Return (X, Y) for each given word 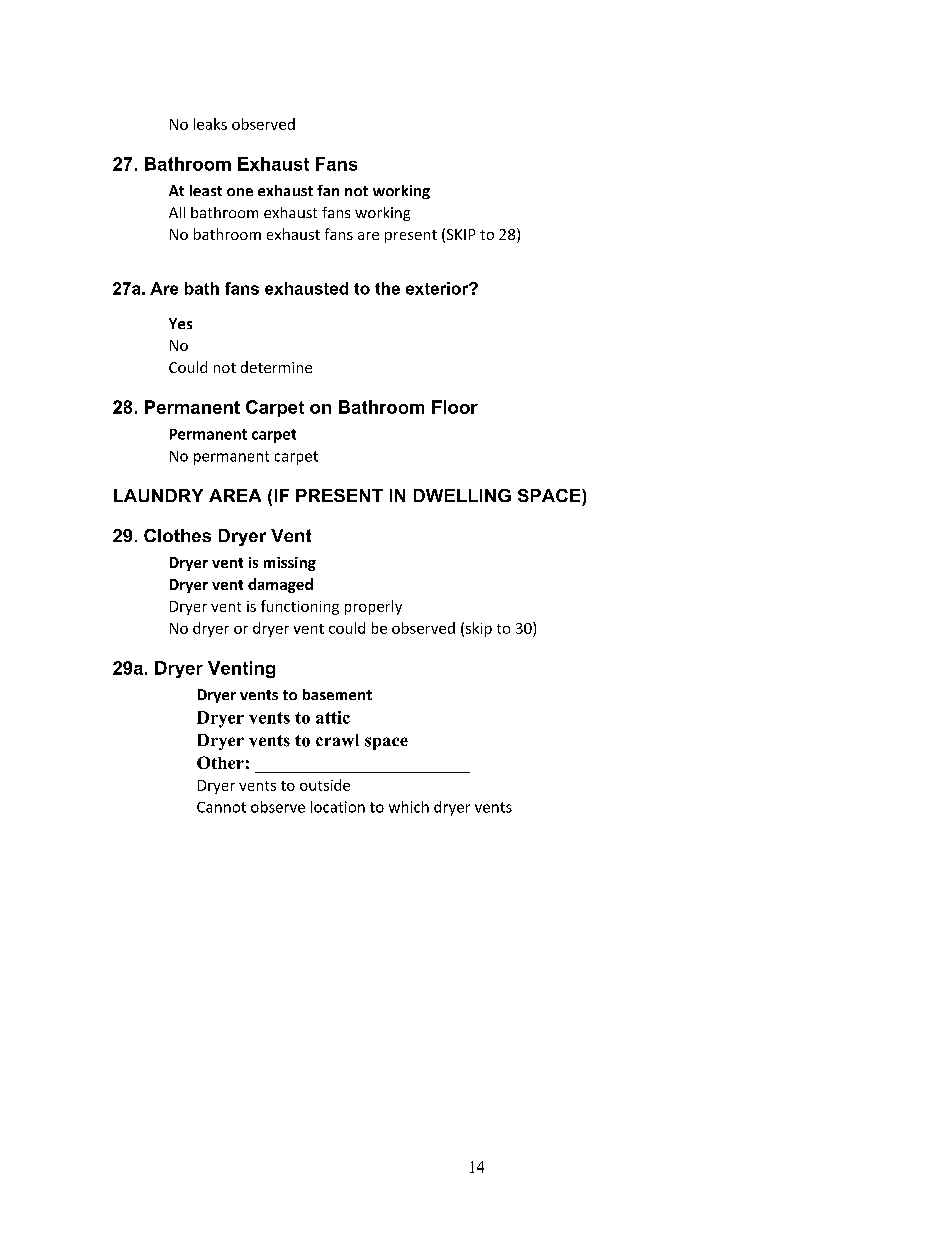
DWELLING (462, 495)
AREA (235, 495)
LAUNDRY (158, 495)
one (240, 192)
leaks (210, 124)
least (206, 190)
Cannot (221, 807)
